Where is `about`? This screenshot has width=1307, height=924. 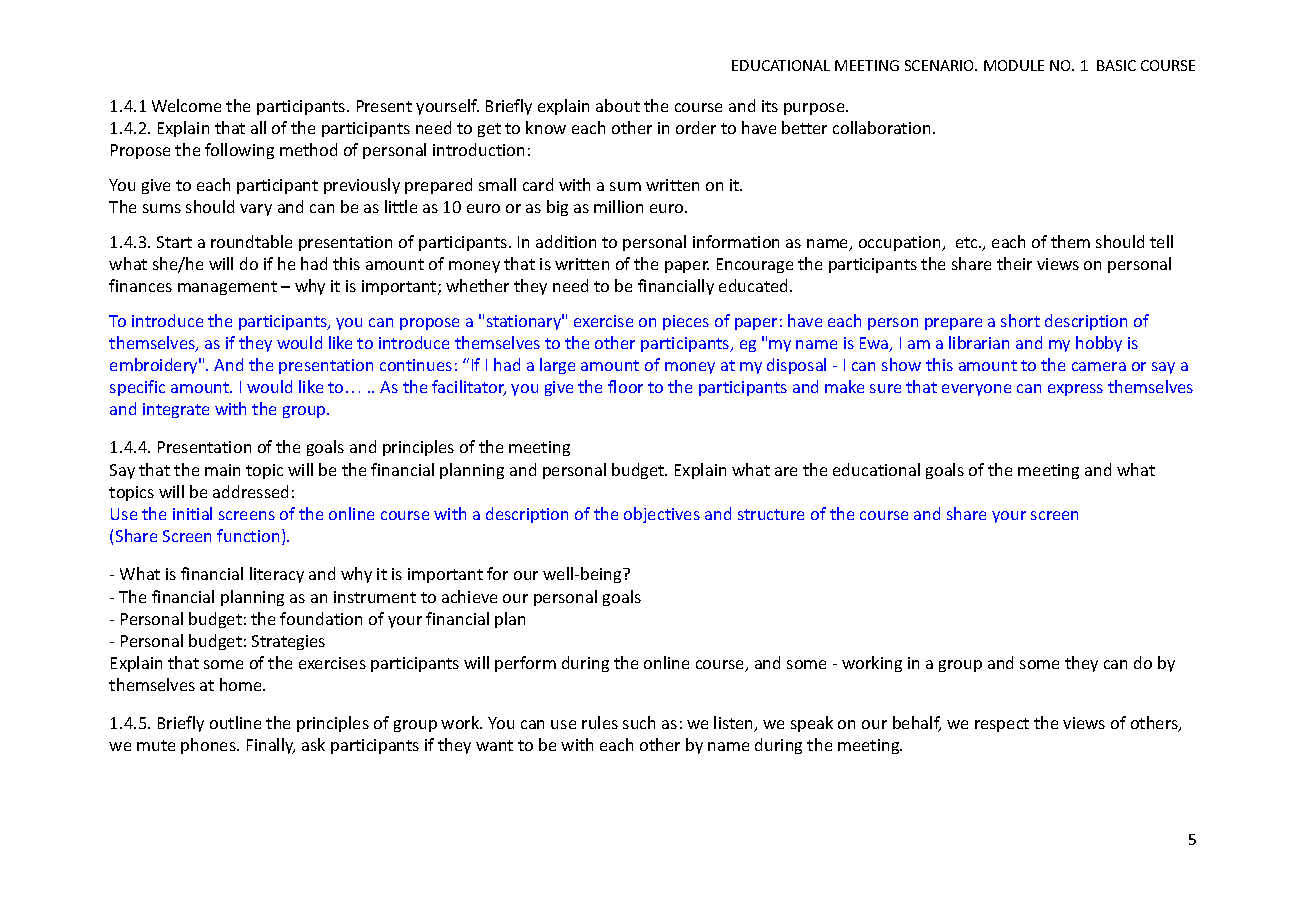
about is located at coordinates (618, 105).
